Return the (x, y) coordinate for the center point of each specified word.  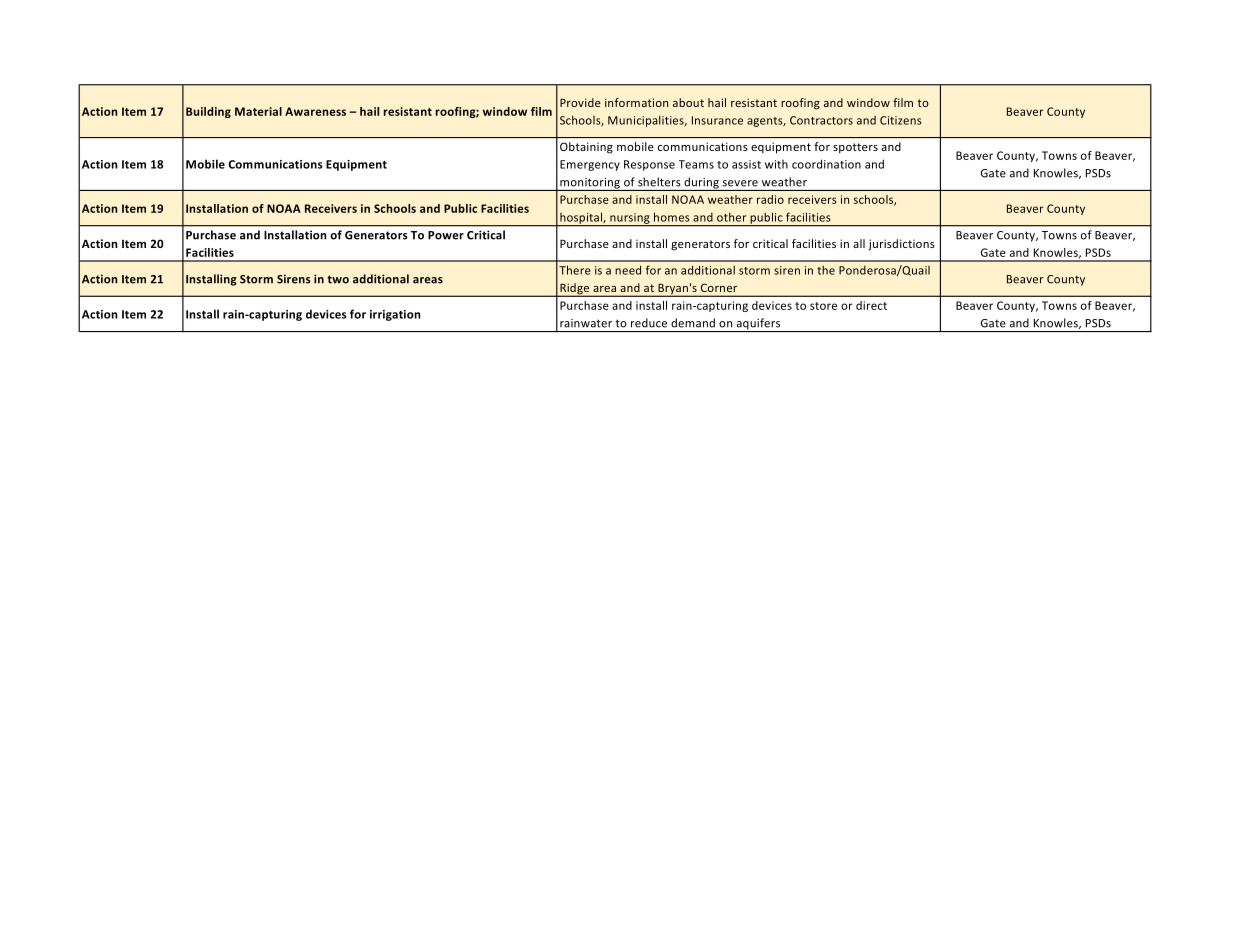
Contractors (821, 120)
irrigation (395, 315)
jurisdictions (901, 245)
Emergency (590, 165)
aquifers (758, 325)
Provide (580, 102)
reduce (649, 323)
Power (446, 235)
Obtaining (586, 148)
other (731, 217)
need (628, 270)
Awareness (315, 111)
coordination (826, 164)
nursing (630, 219)
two (338, 279)
